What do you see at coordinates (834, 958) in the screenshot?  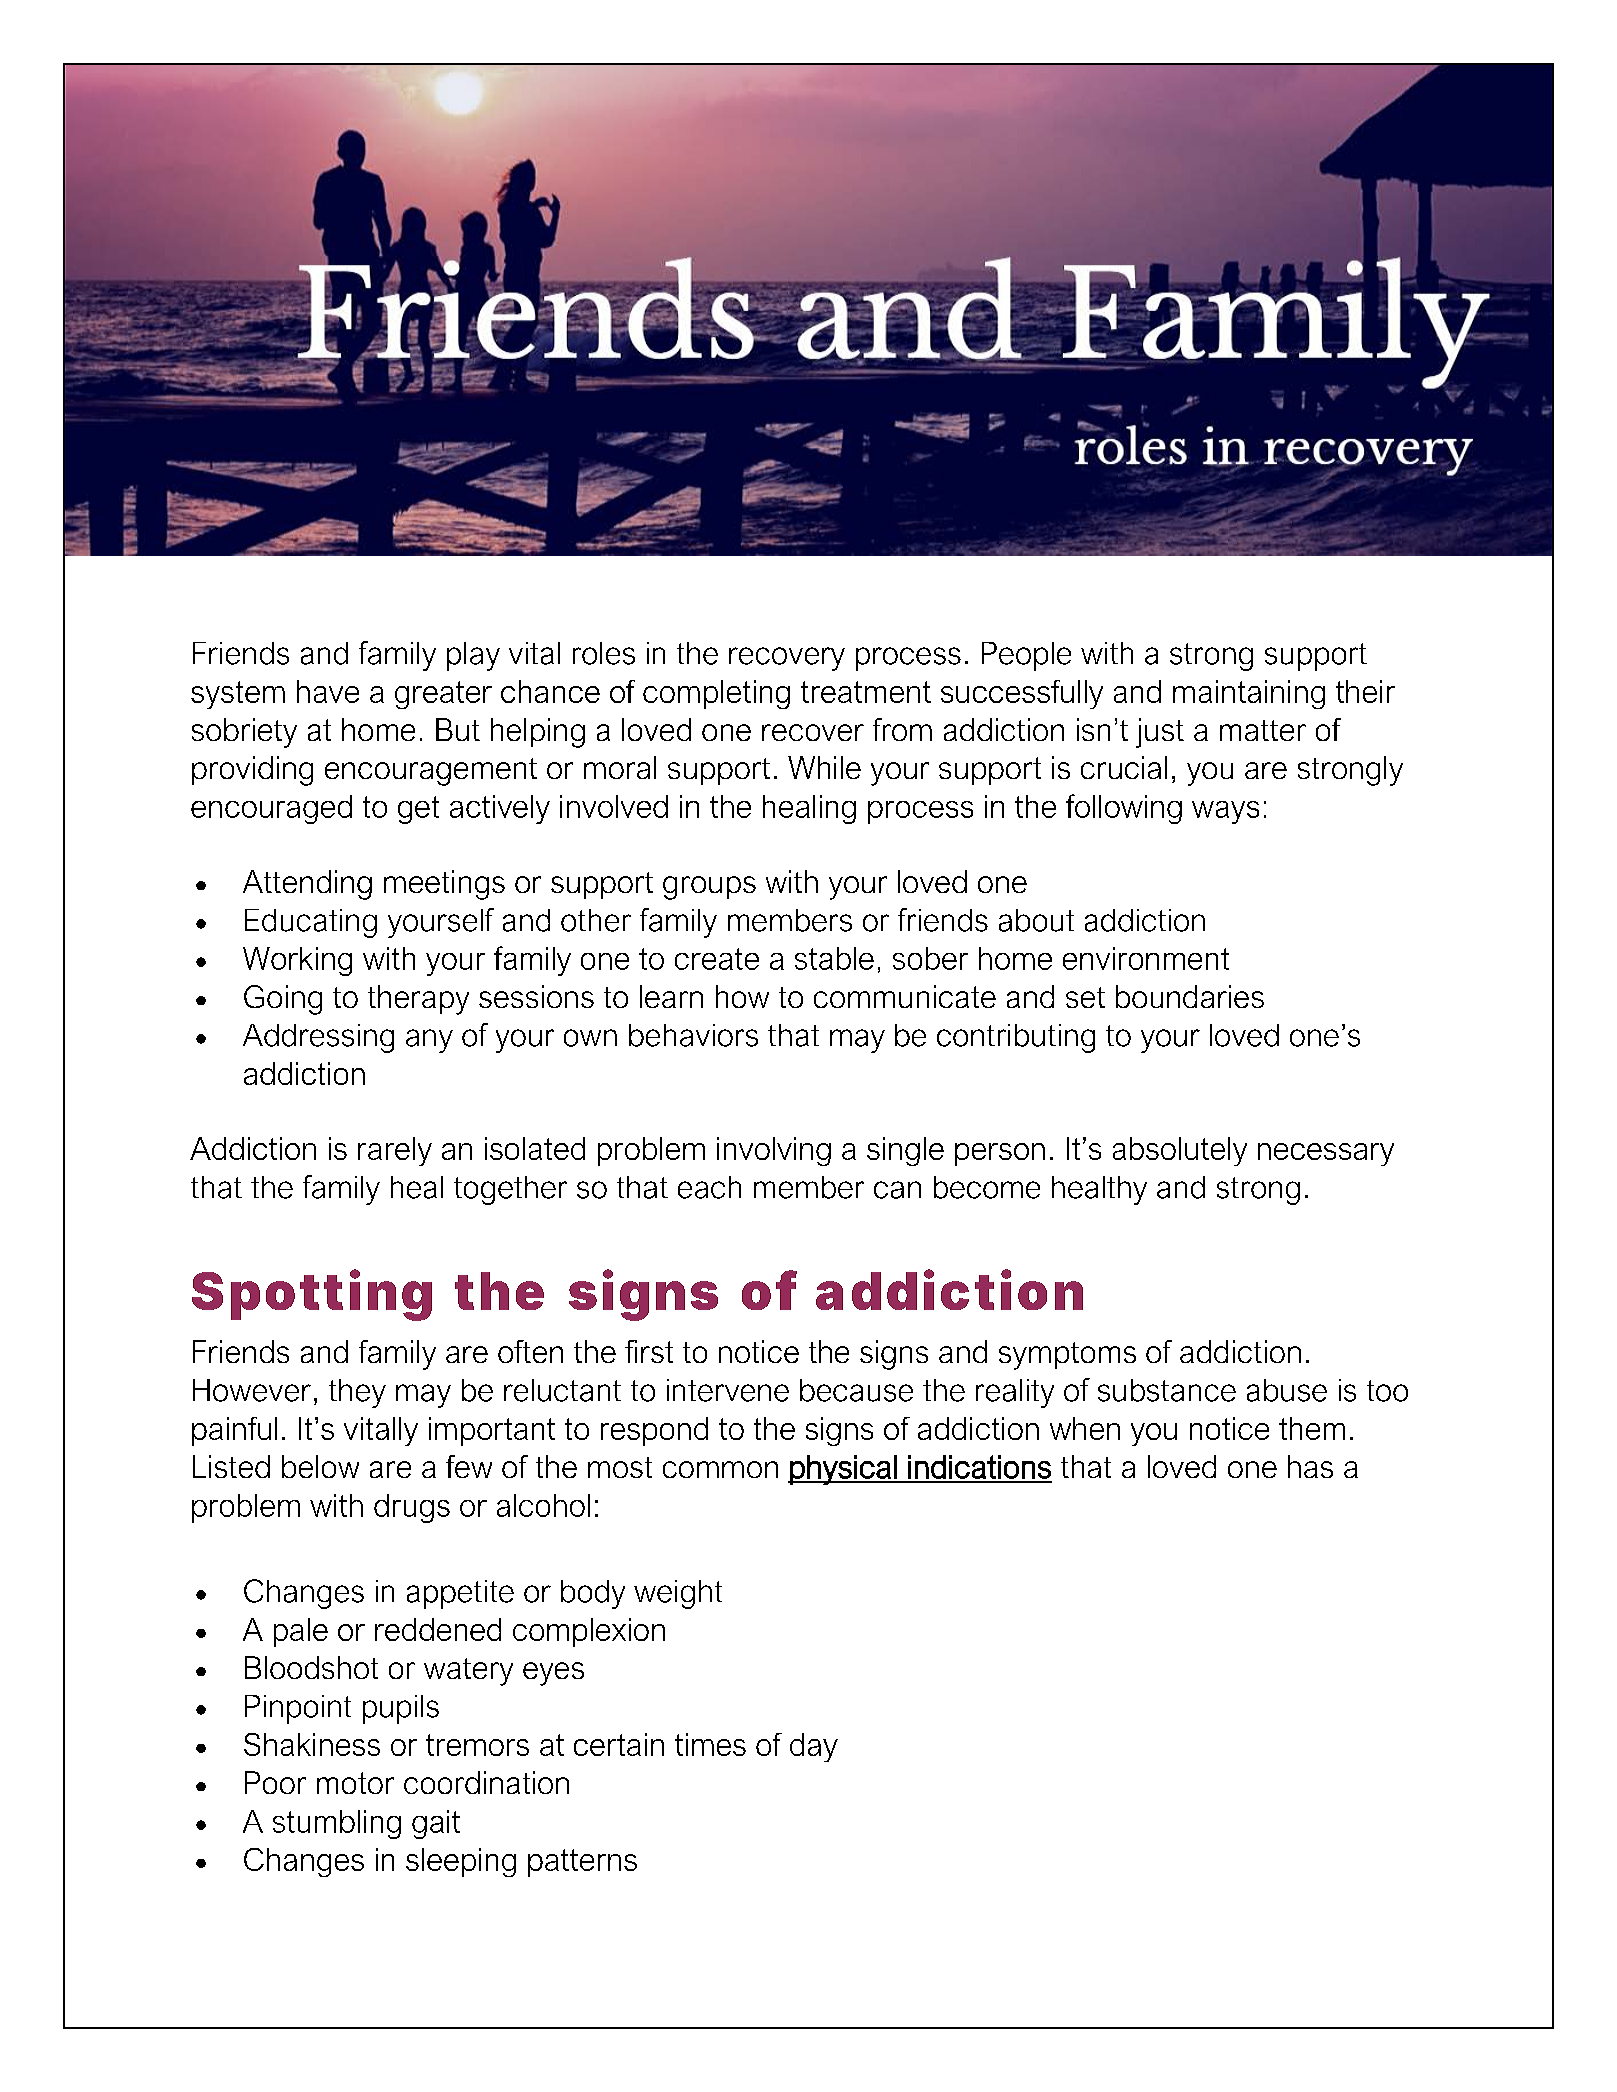 I see `stable` at bounding box center [834, 958].
